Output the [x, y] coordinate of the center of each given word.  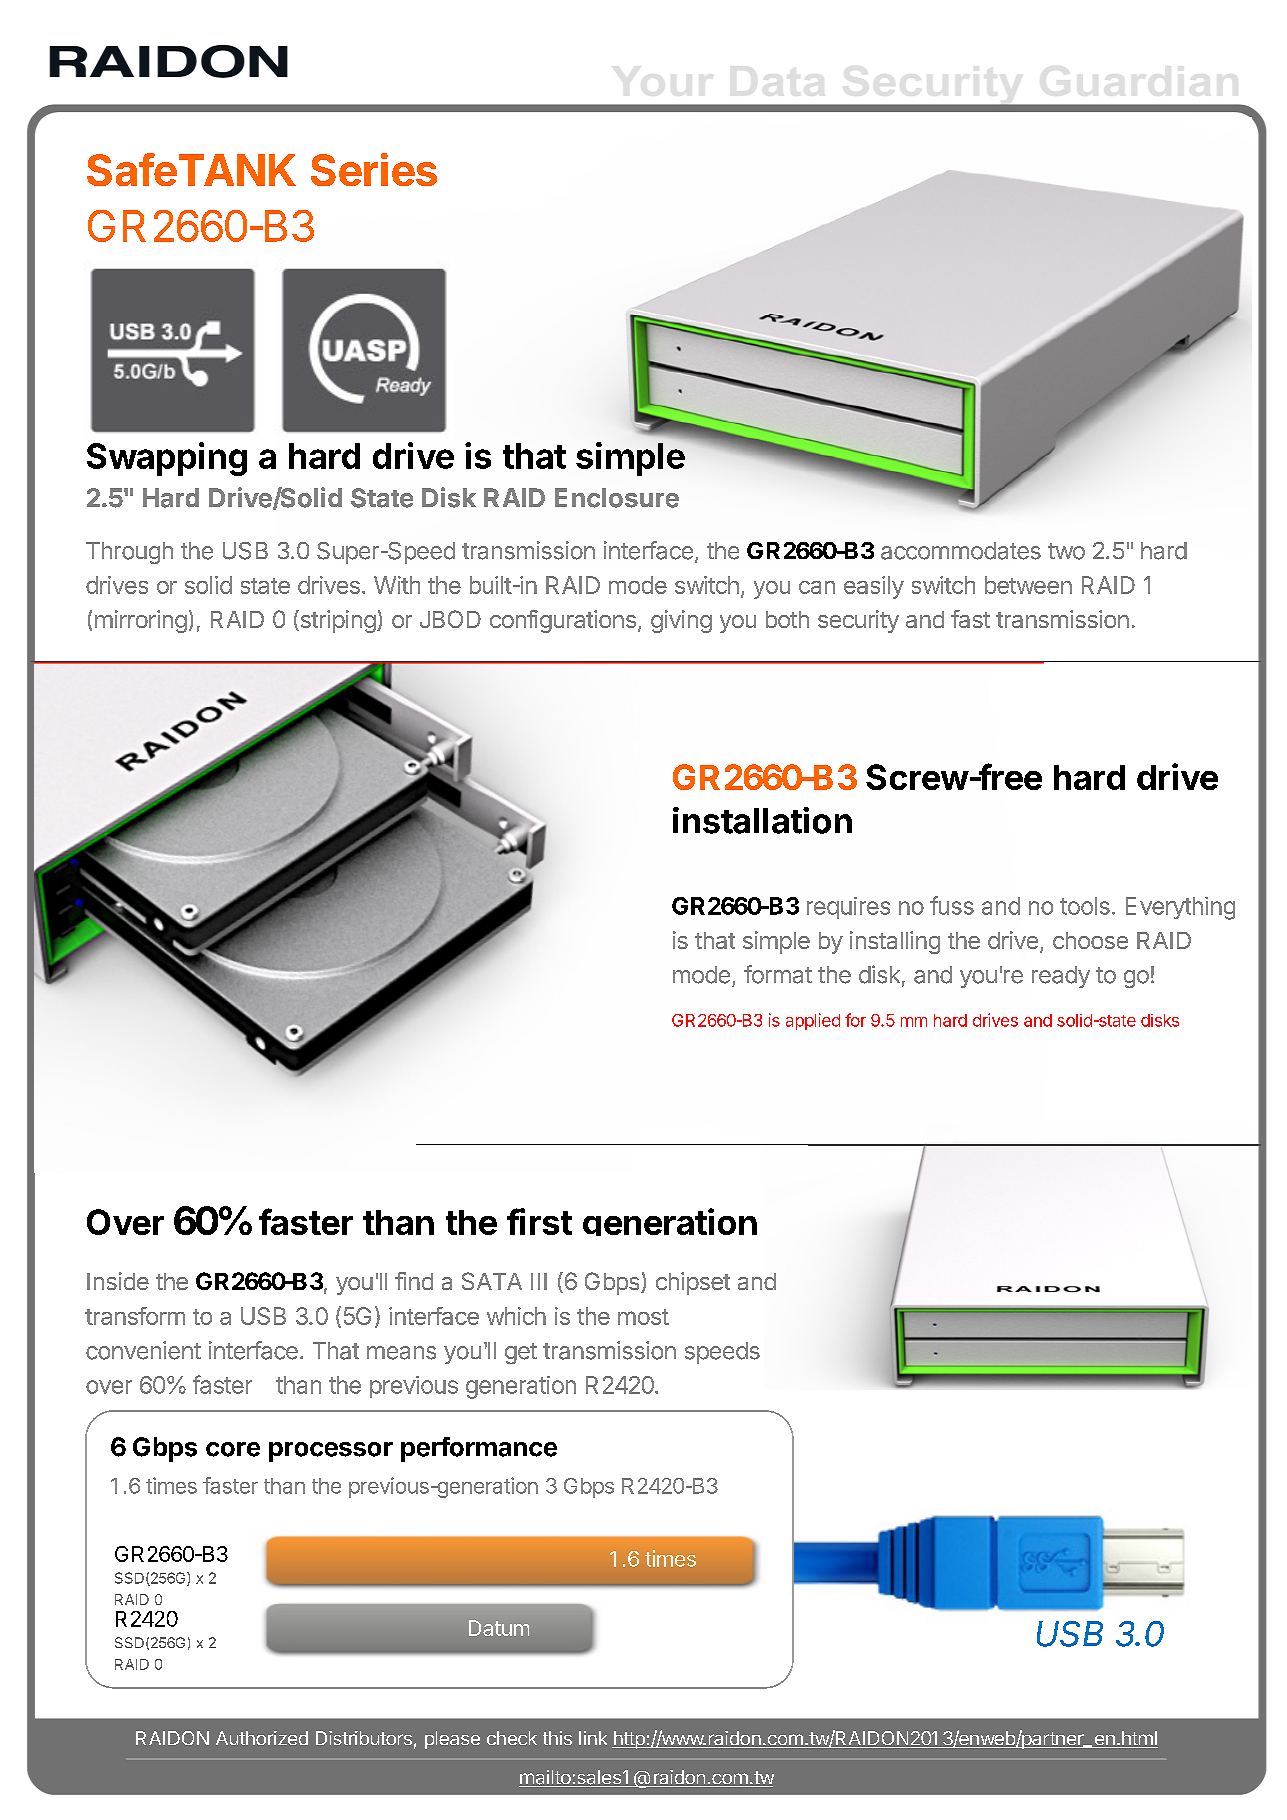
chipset [693, 1283]
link [593, 1738]
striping [337, 621]
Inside [118, 1281]
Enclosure [617, 498]
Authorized [262, 1738]
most [643, 1317]
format [778, 974]
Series [374, 169]
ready [1061, 977]
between [1028, 585]
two [1066, 551]
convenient [143, 1350]
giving [681, 621]
